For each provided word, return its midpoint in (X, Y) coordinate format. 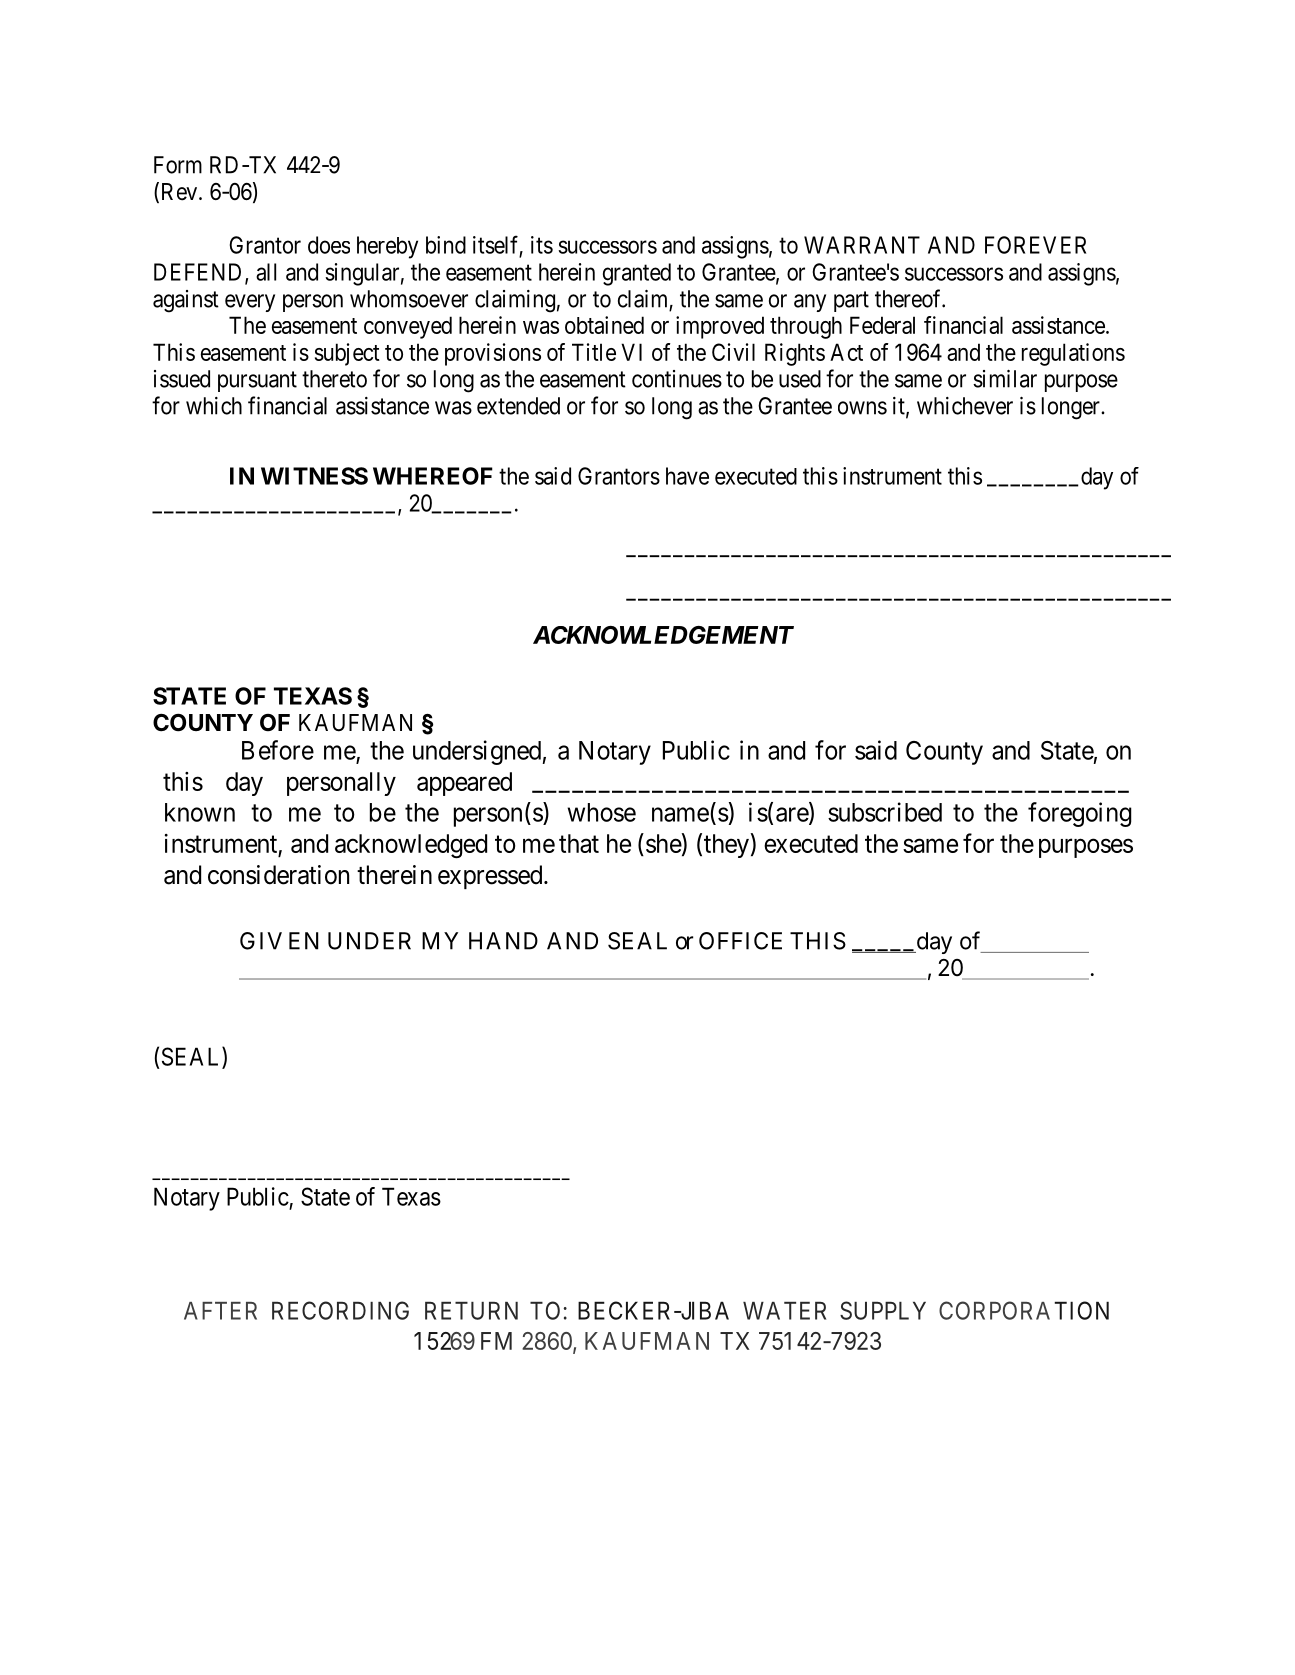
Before (278, 750)
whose (601, 812)
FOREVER (1035, 245)
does (329, 245)
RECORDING (340, 1310)
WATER (784, 1311)
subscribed (885, 812)
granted (637, 274)
